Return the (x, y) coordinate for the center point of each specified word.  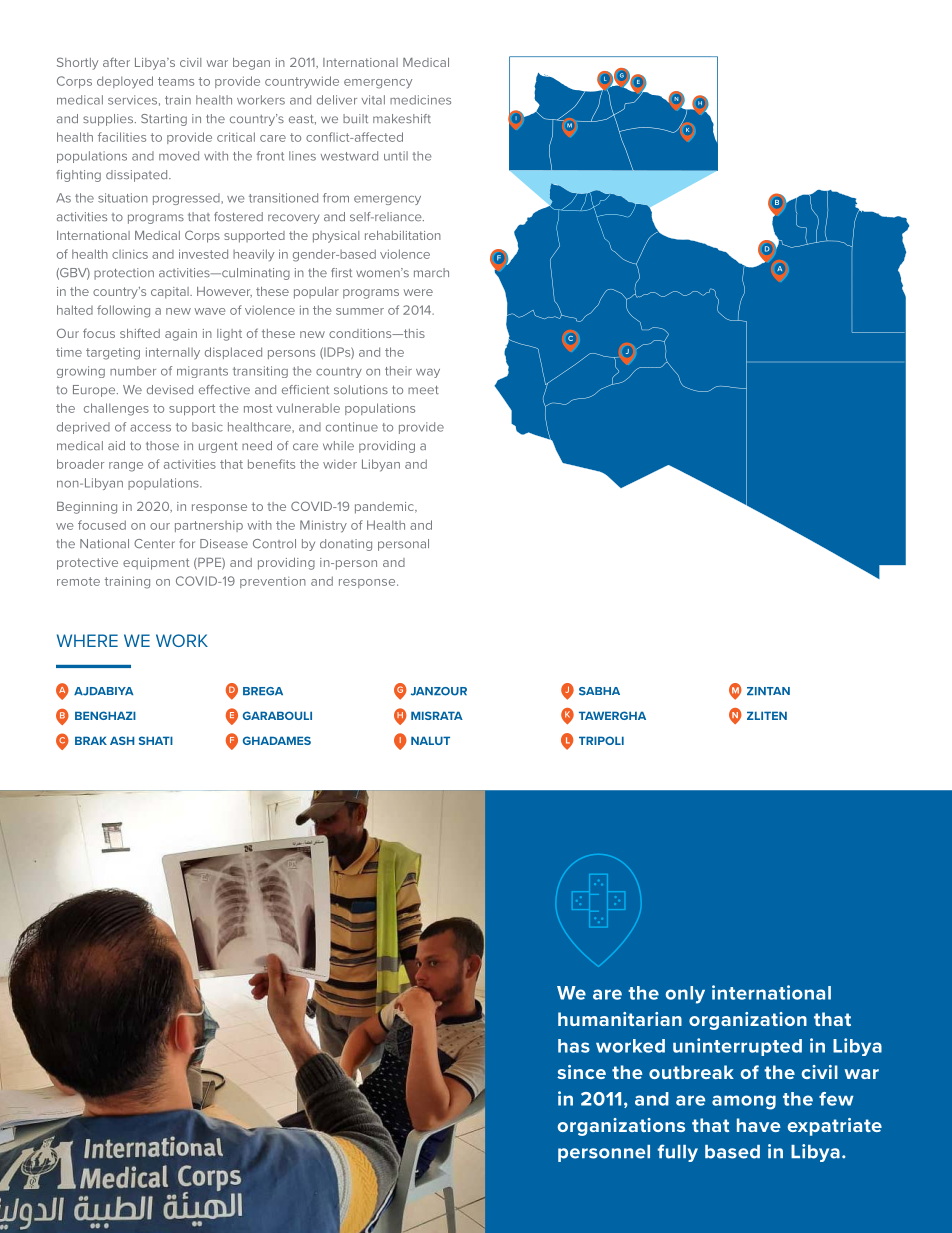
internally (173, 353)
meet (423, 390)
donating (346, 545)
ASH (122, 740)
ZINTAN (768, 691)
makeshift (402, 119)
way (428, 373)
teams (176, 81)
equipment (156, 564)
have (759, 1125)
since (581, 1072)
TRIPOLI (601, 740)
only (685, 995)
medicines (420, 100)
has (574, 1046)
